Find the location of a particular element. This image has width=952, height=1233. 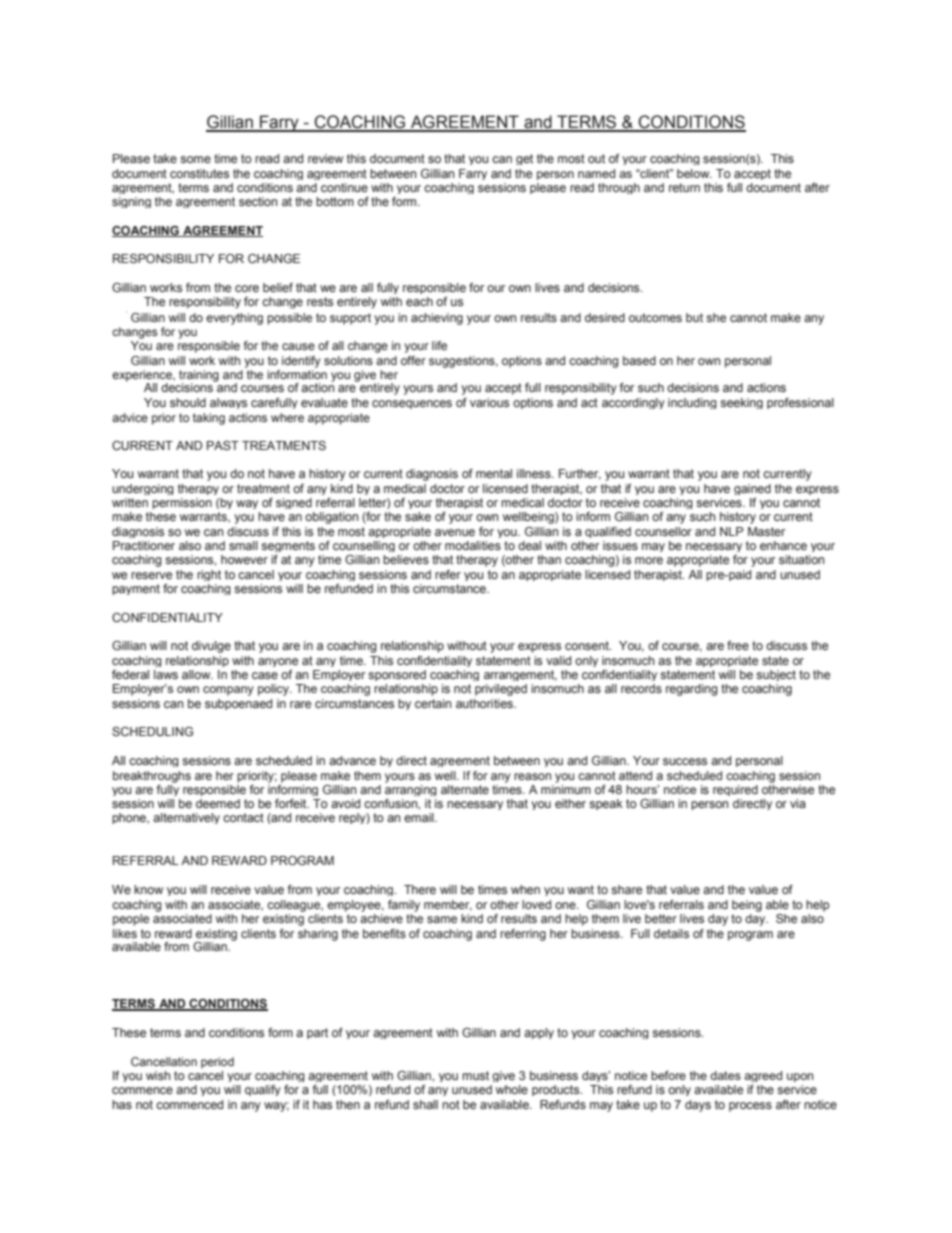

deemed is located at coordinates (218, 803).
